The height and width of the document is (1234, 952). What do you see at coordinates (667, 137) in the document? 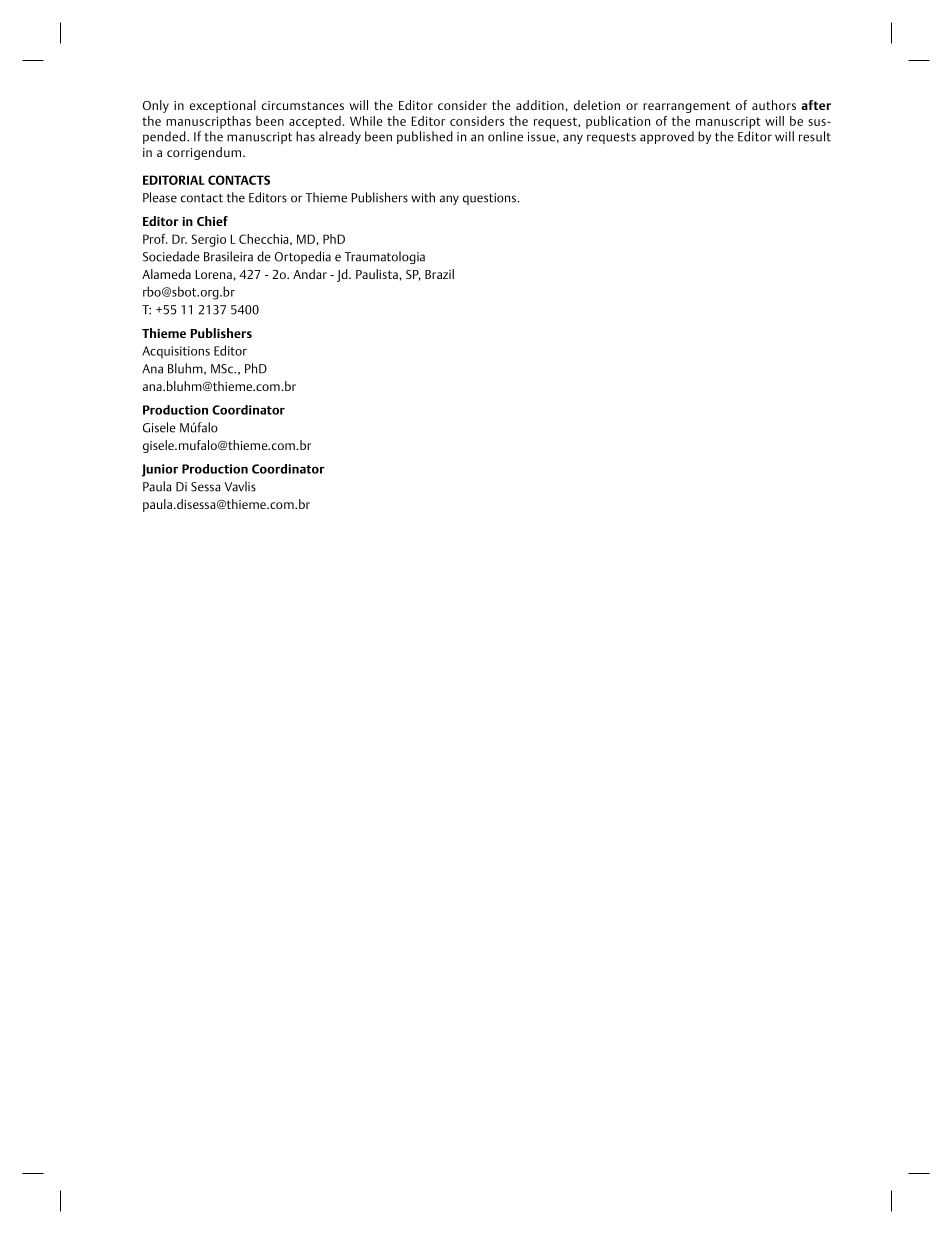
I see `approved` at bounding box center [667, 137].
